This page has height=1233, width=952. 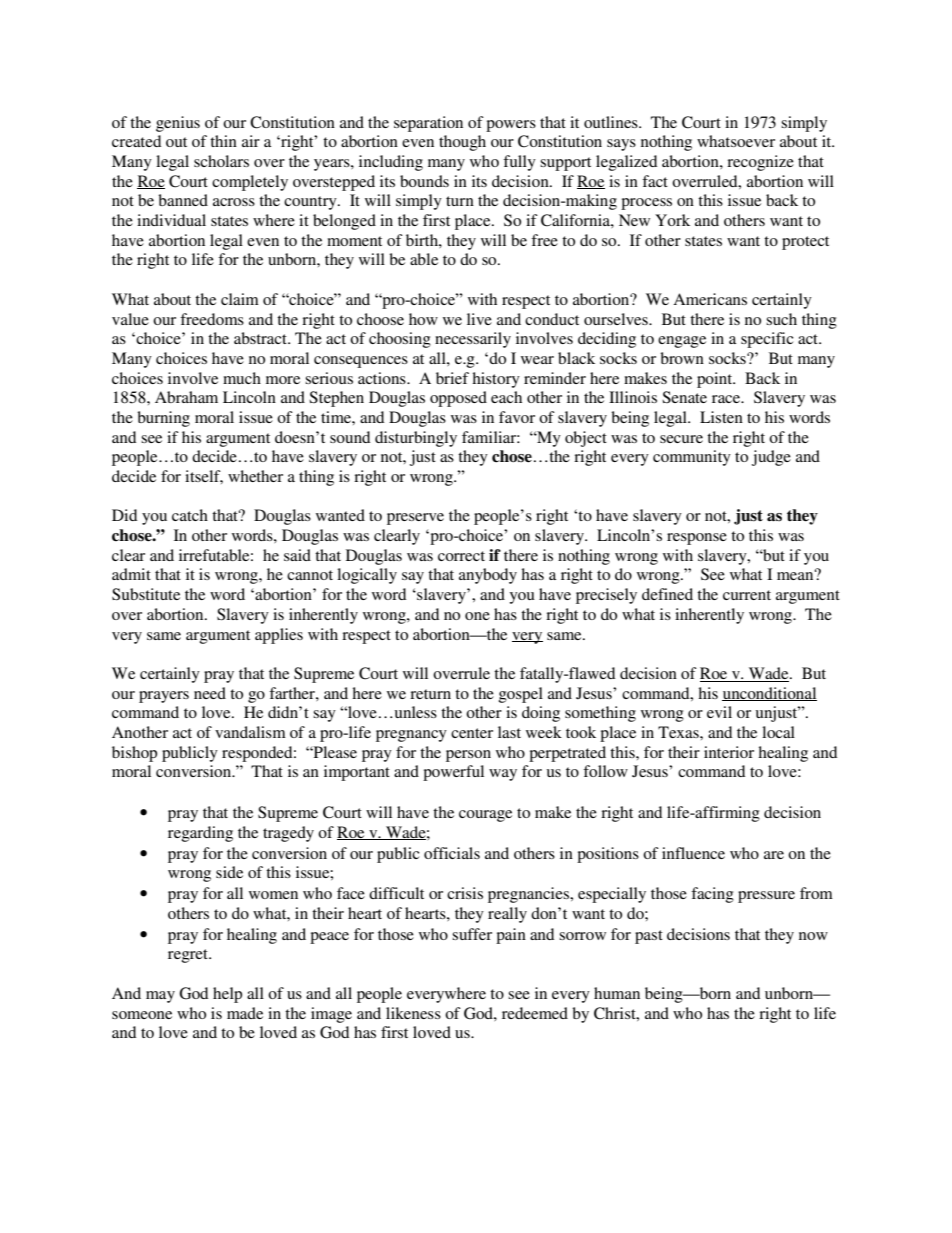 What do you see at coordinates (453, 773) in the page?
I see `powerful` at bounding box center [453, 773].
